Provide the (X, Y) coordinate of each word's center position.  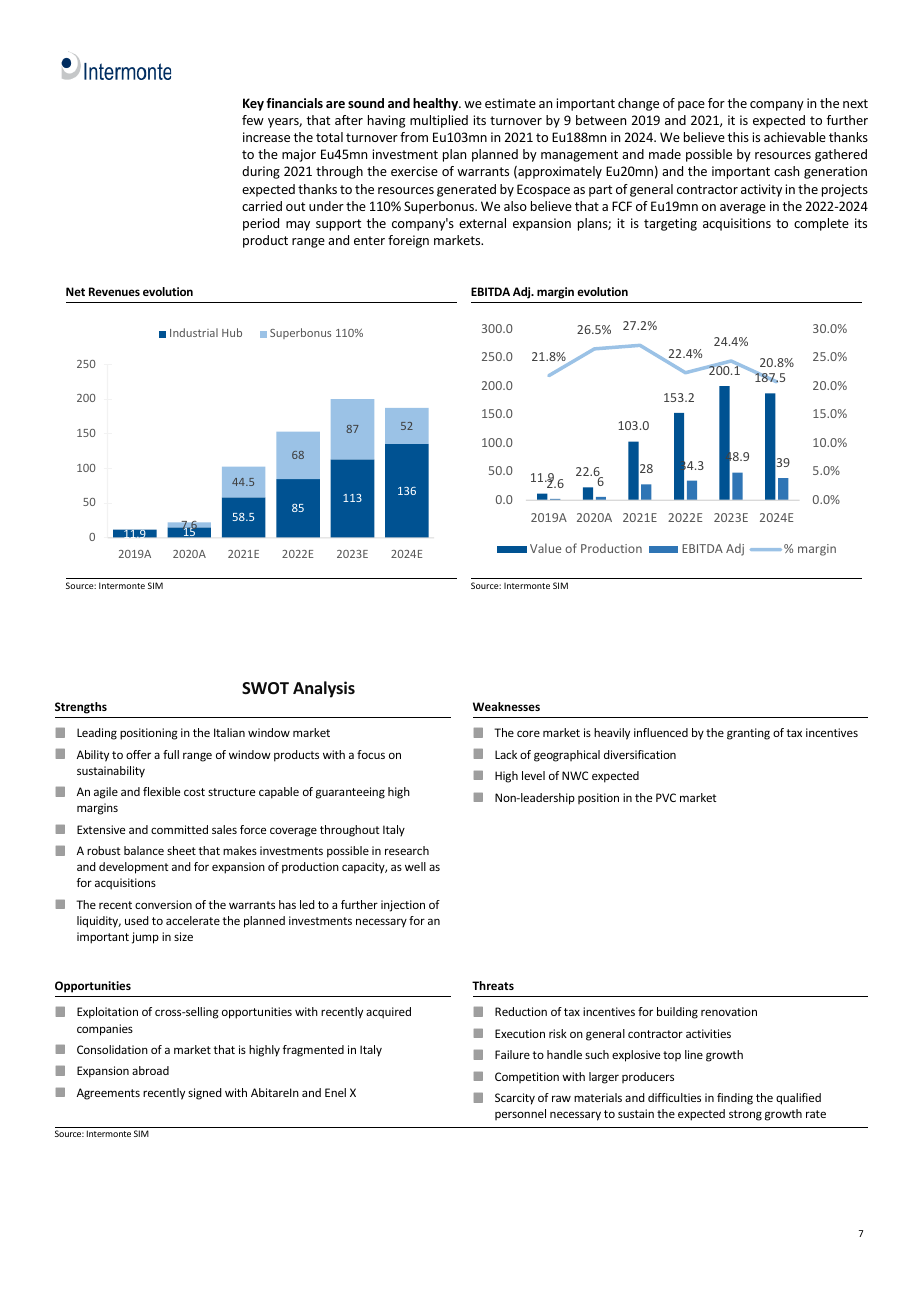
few (253, 120)
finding (735, 1099)
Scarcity (515, 1099)
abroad (150, 1070)
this (738, 137)
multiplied (439, 121)
